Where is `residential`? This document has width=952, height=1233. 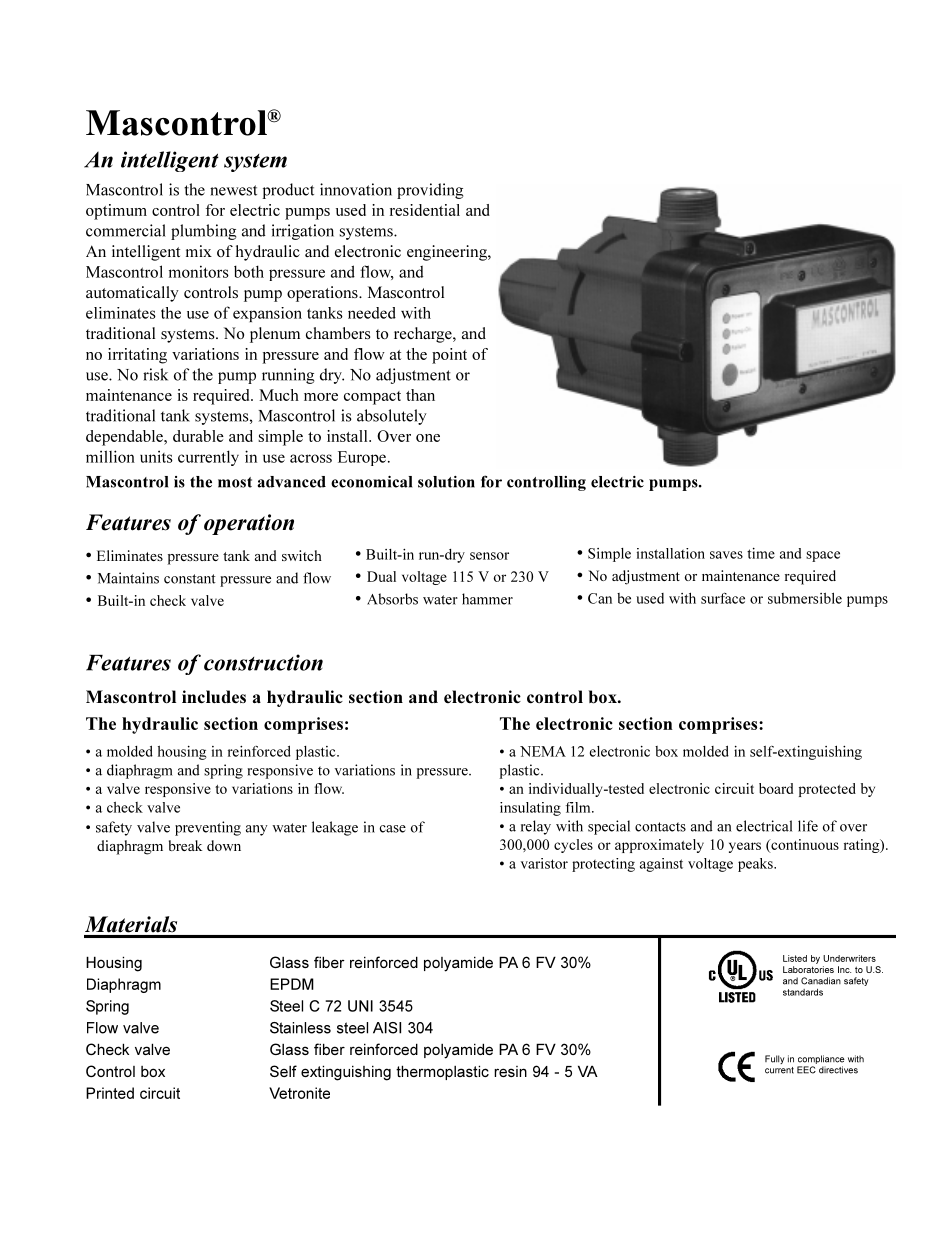 residential is located at coordinates (425, 210).
